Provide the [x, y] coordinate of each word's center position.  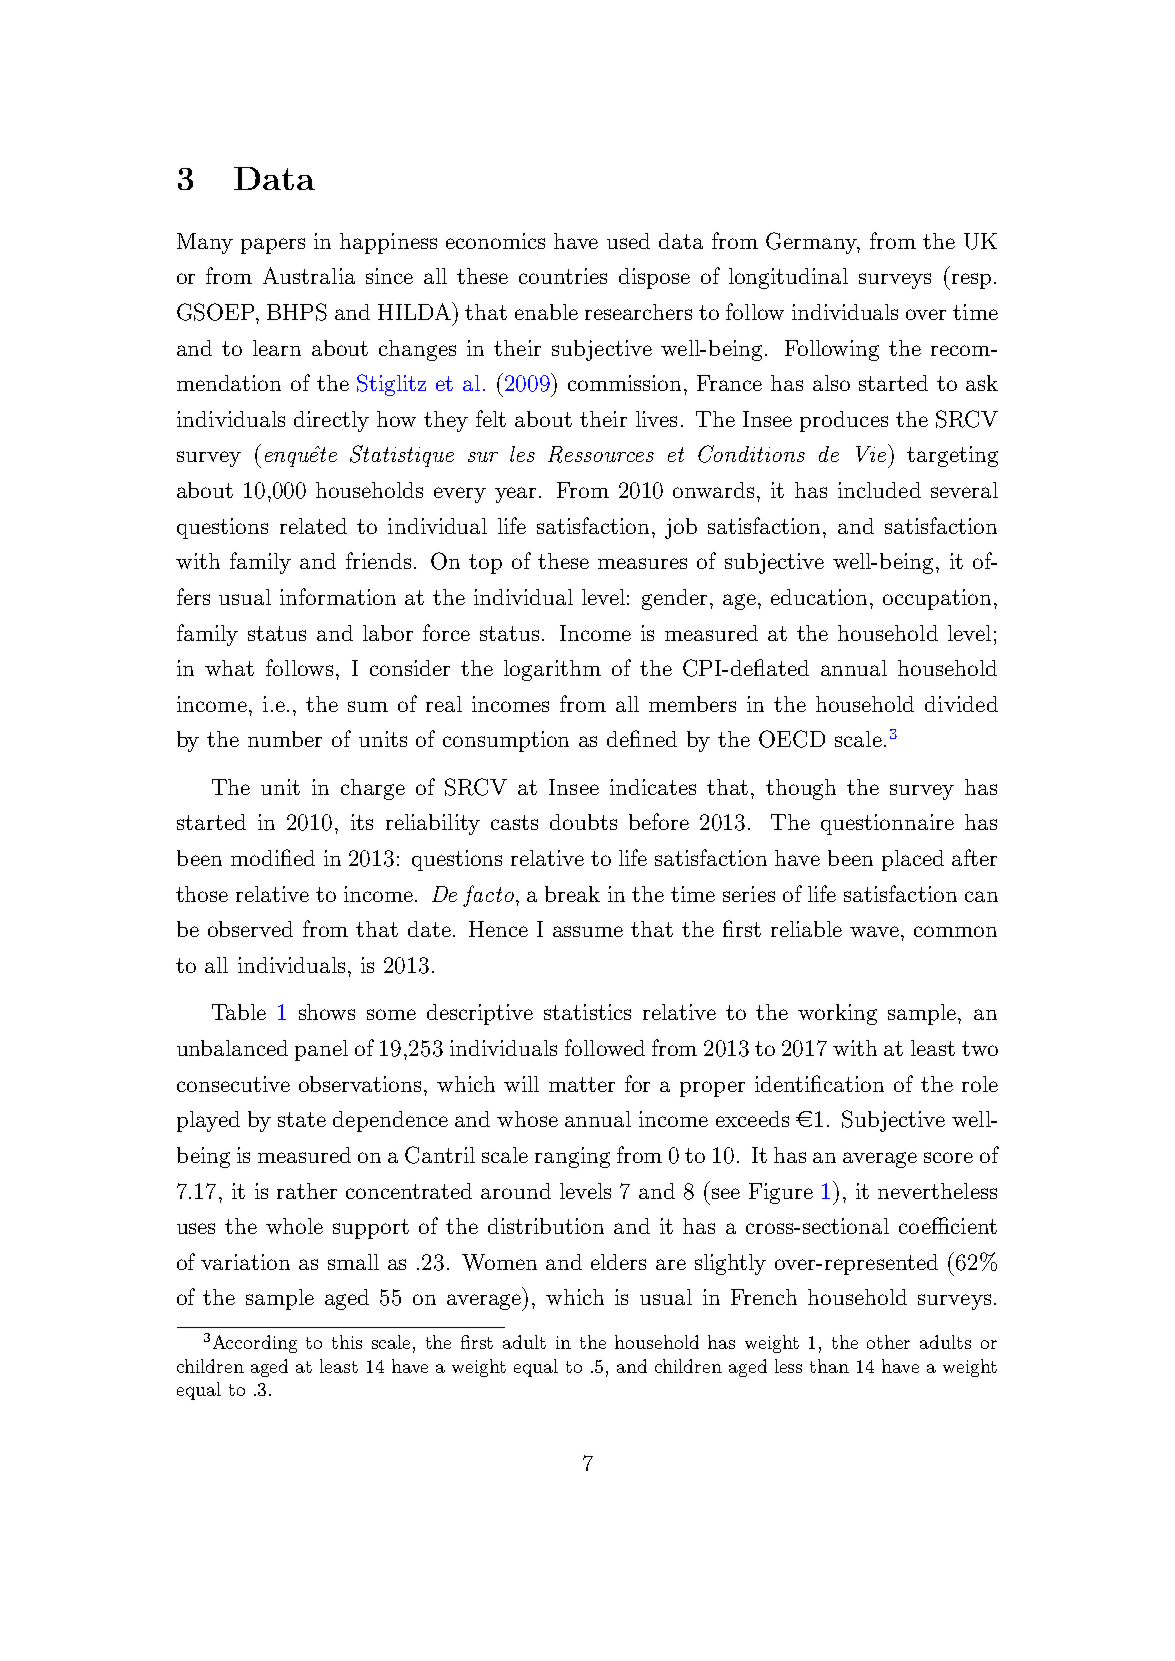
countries [563, 276]
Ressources [601, 454]
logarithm [552, 670]
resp [970, 281]
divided [961, 704]
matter [582, 1084]
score [948, 1157]
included [879, 490]
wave [874, 931]
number [285, 739]
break [572, 894]
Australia [309, 275]
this [347, 1342]
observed [250, 929]
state [302, 1119]
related [313, 526]
